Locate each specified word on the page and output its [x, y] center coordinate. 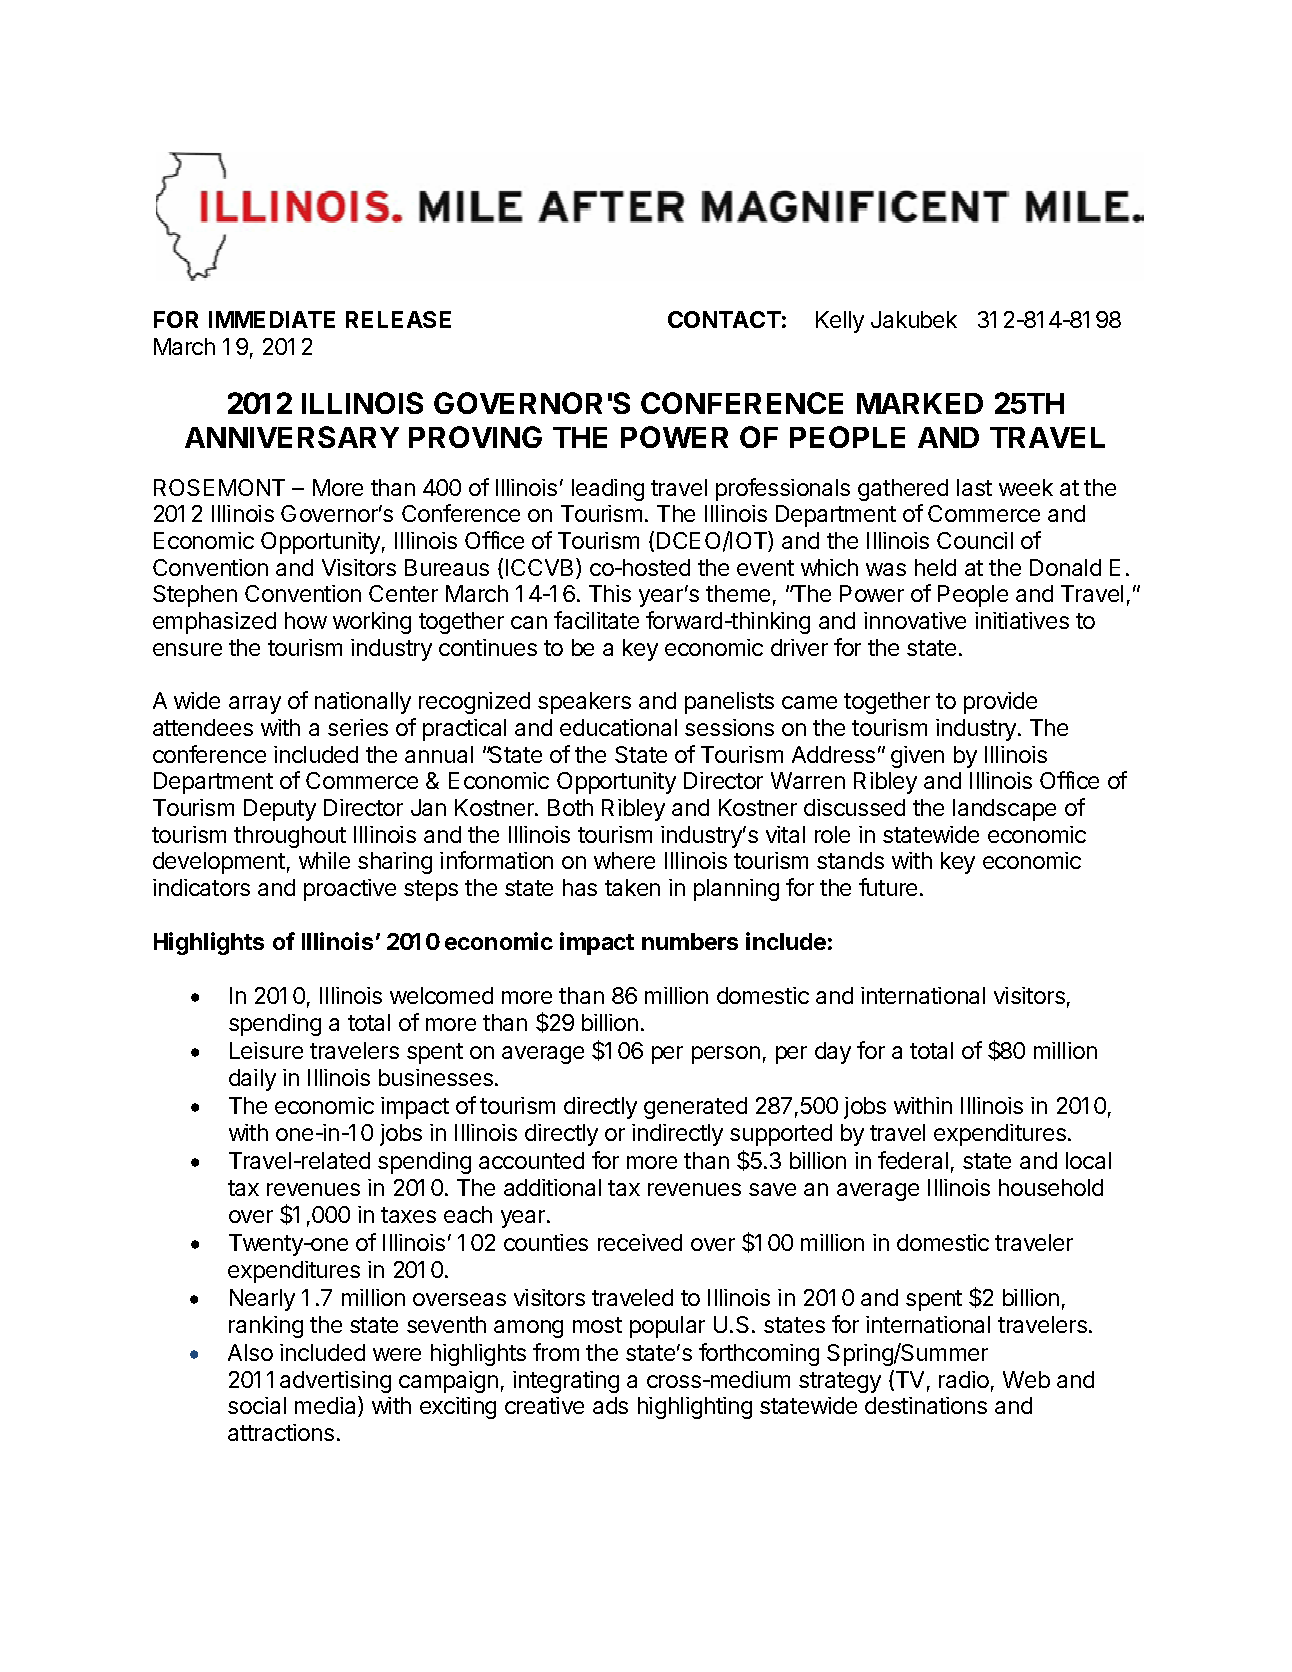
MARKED [920, 403]
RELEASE [398, 319]
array [255, 705]
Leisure [266, 1050]
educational [618, 727]
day [833, 1053]
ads [610, 1405]
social [257, 1405]
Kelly [840, 322]
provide [1000, 703]
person [726, 1055]
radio [964, 1379]
